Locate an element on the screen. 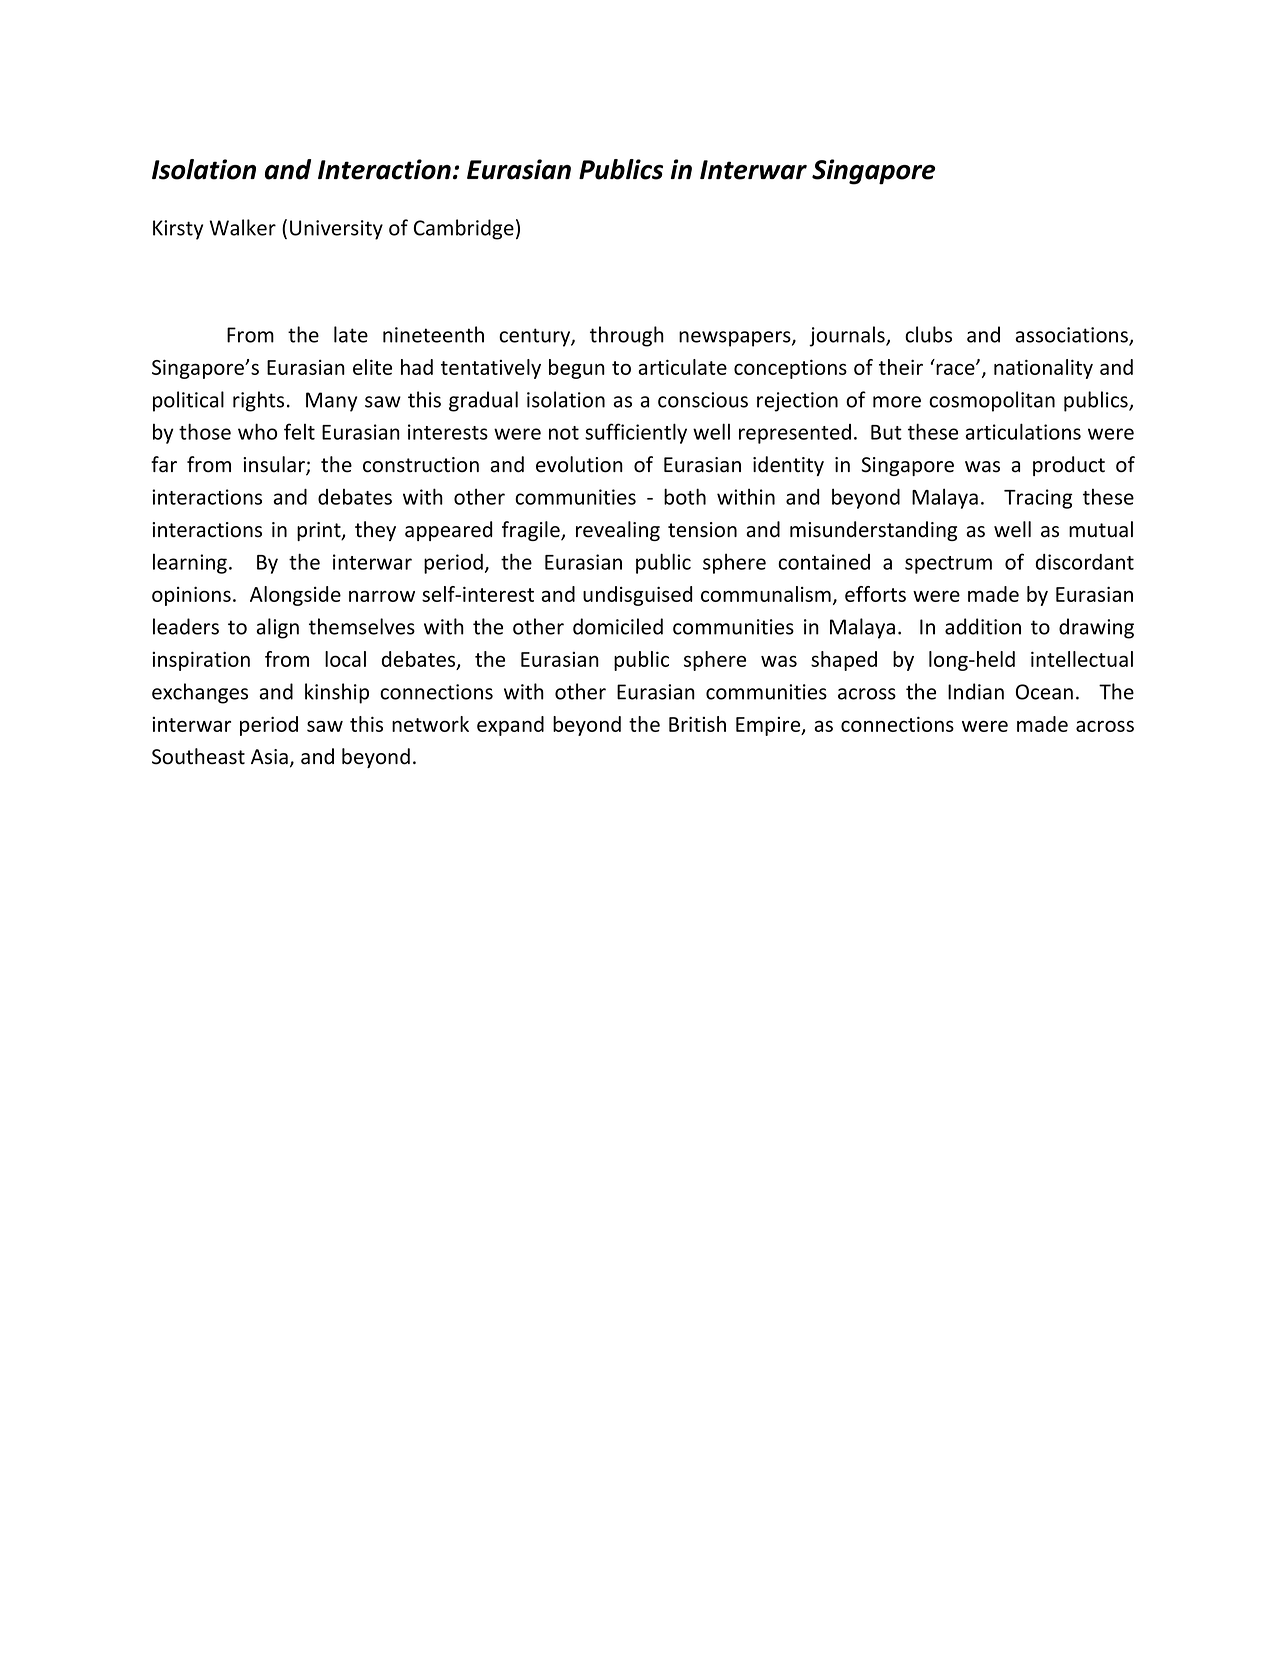  revealing is located at coordinates (618, 531).
